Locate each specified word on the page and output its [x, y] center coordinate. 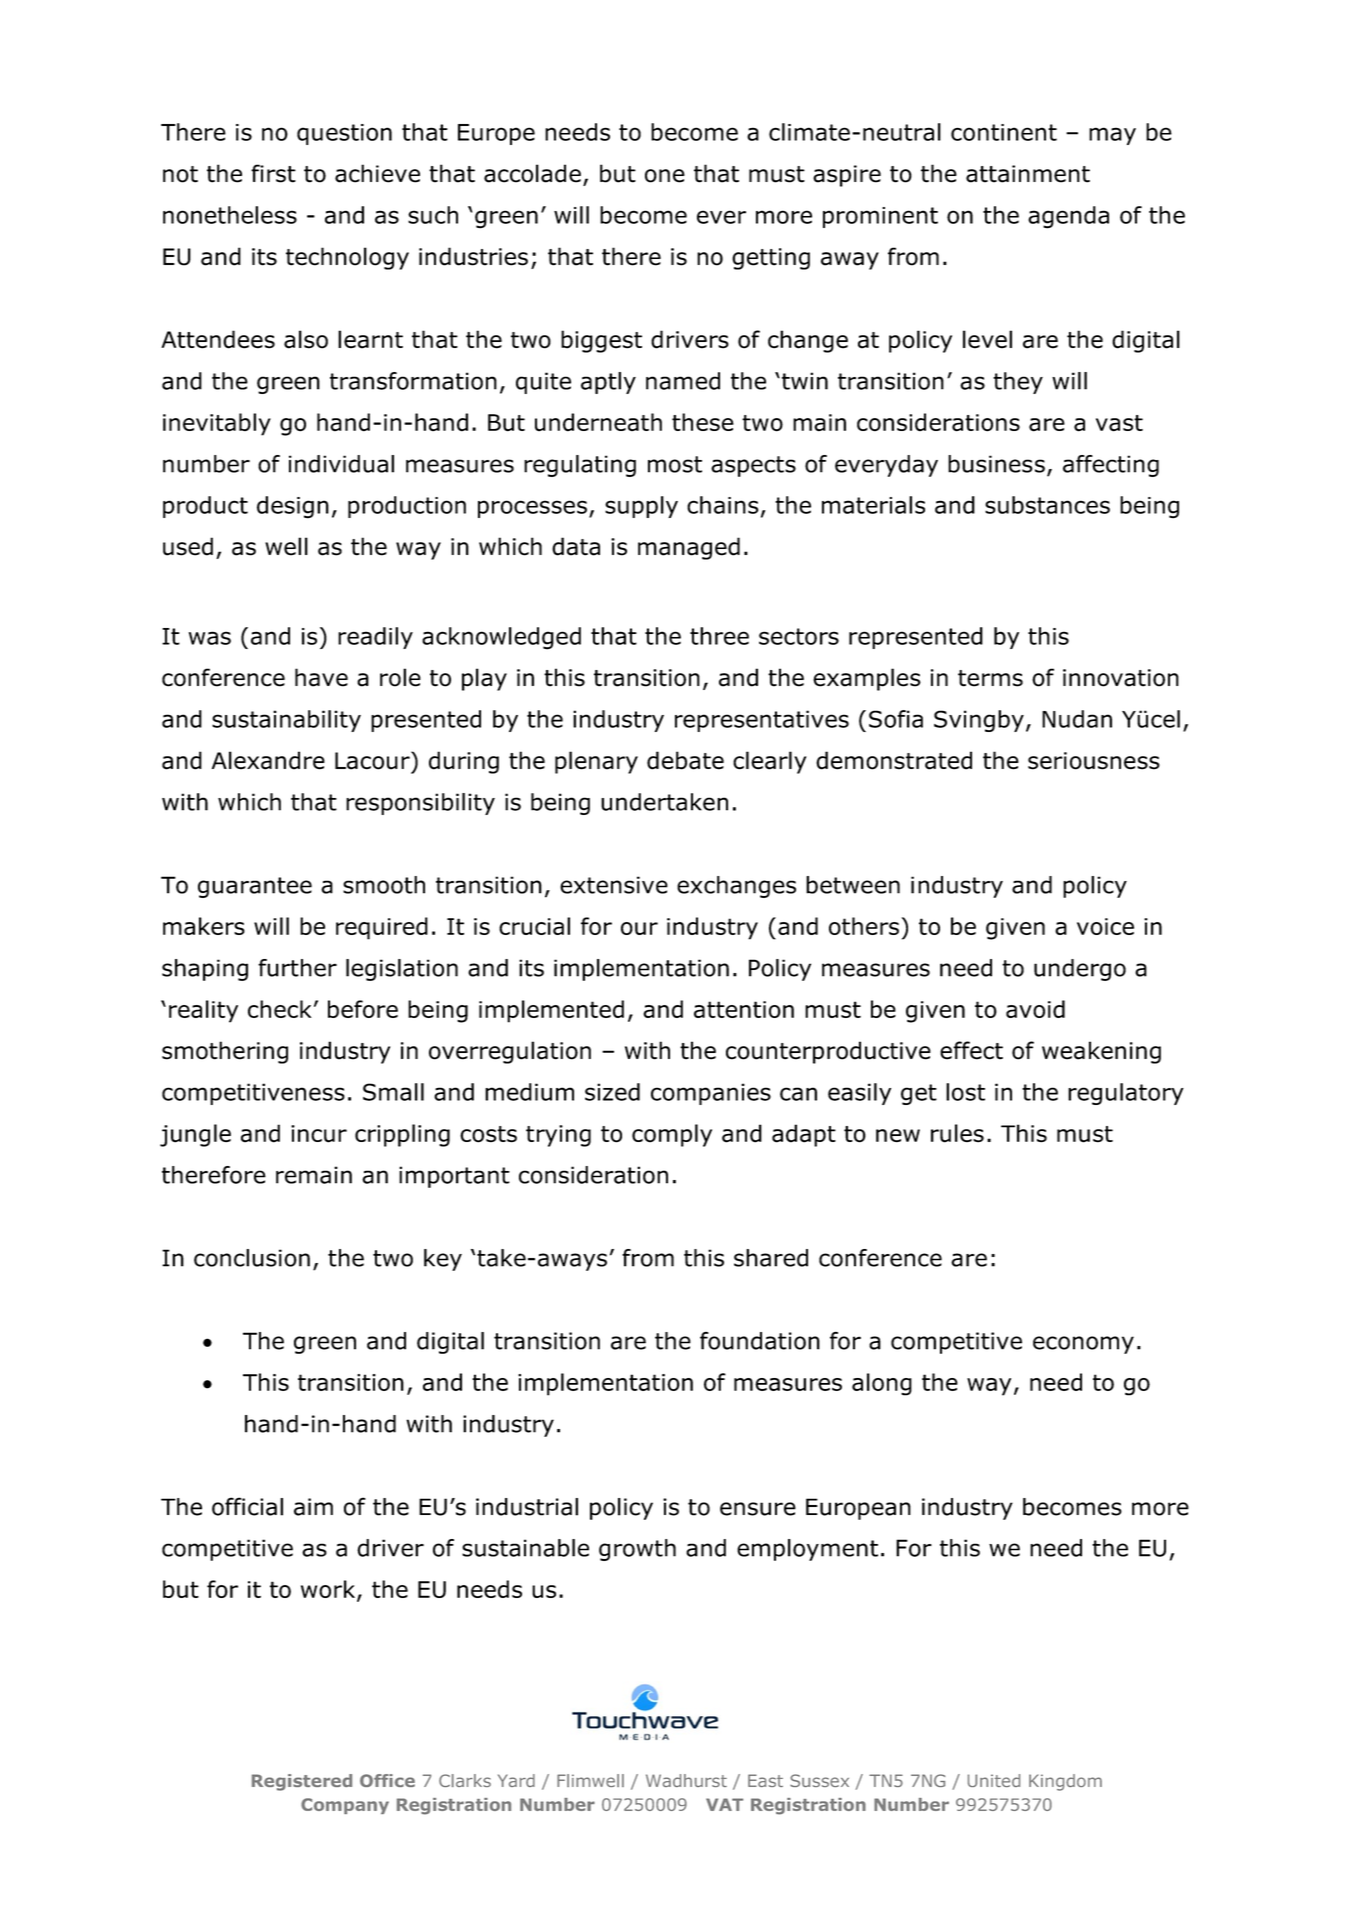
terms [990, 678]
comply [672, 1135]
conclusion [252, 1258]
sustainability [286, 721]
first [273, 173]
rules [957, 1133]
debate [685, 760]
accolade [532, 173]
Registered [302, 1782]
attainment [1028, 174]
